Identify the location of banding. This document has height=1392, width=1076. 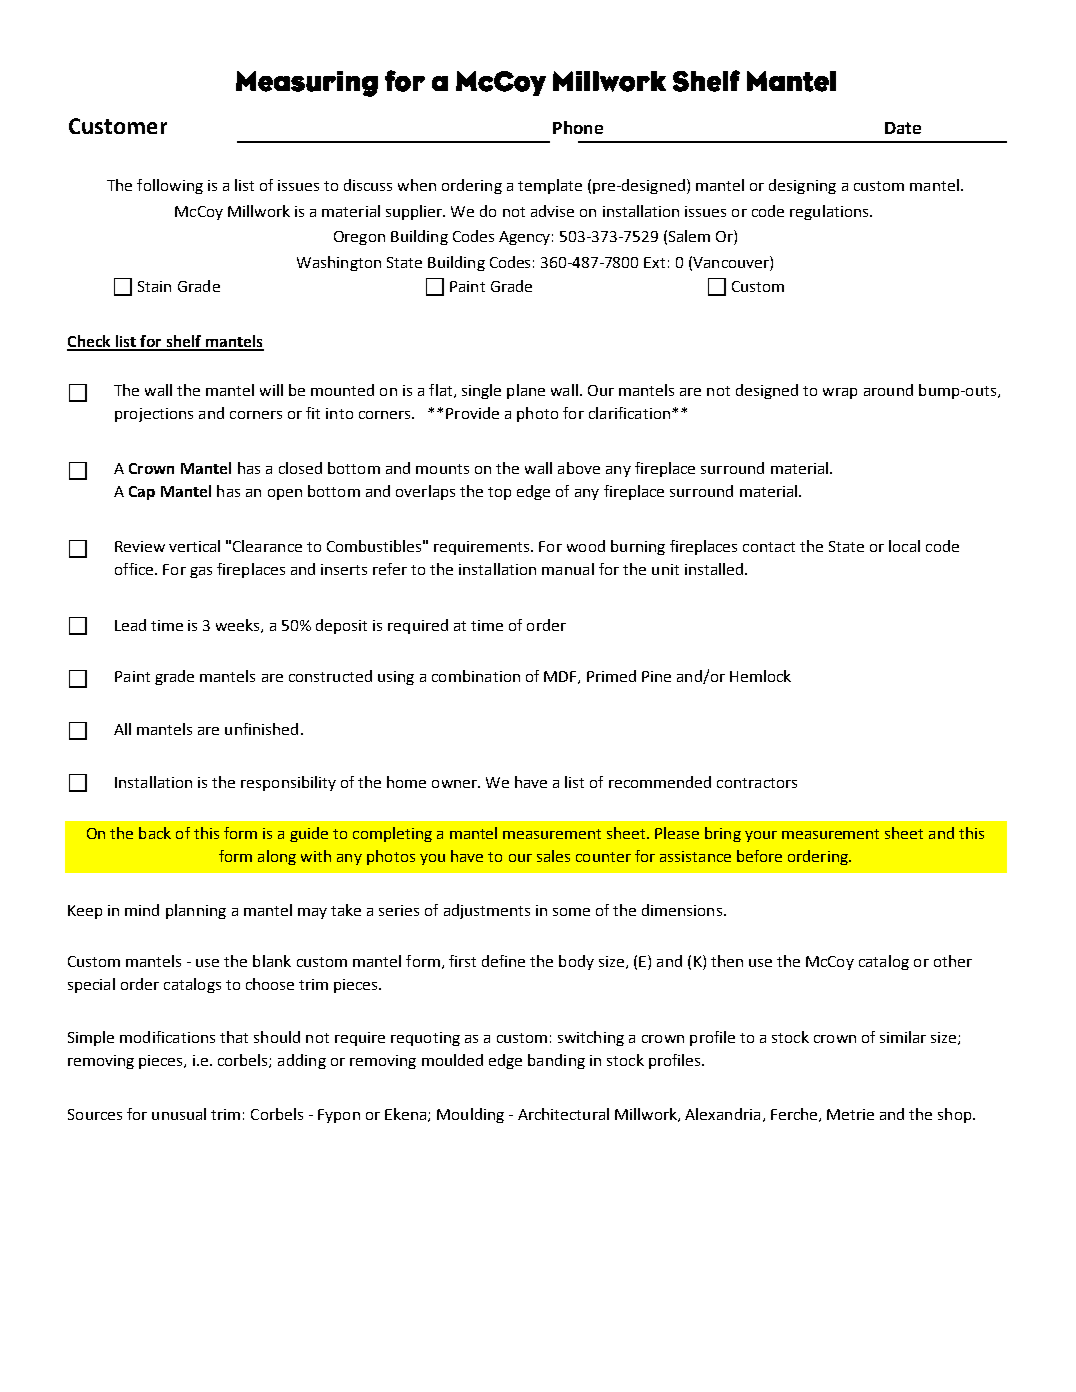
(556, 1061).
